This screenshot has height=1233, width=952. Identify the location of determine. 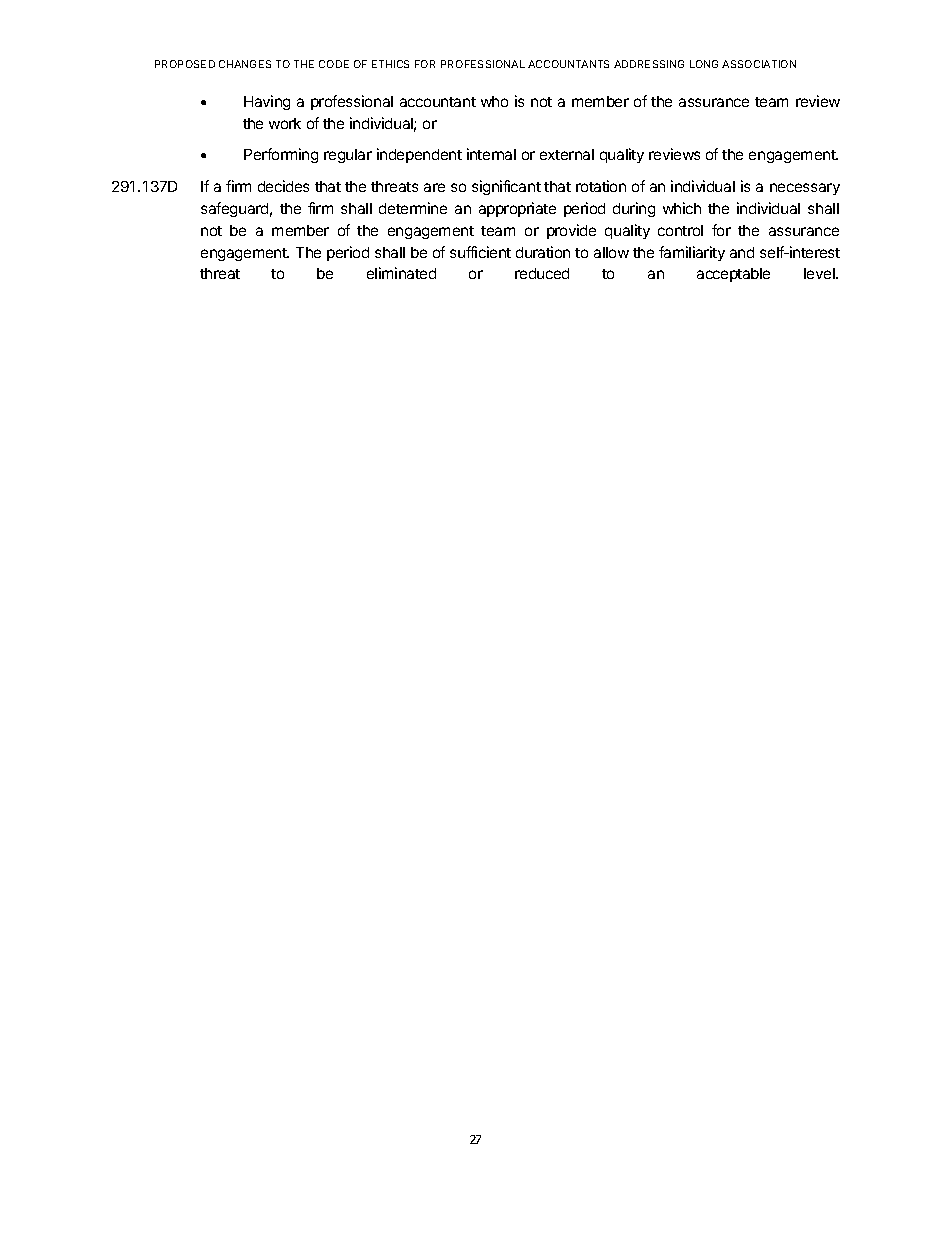
(413, 208).
